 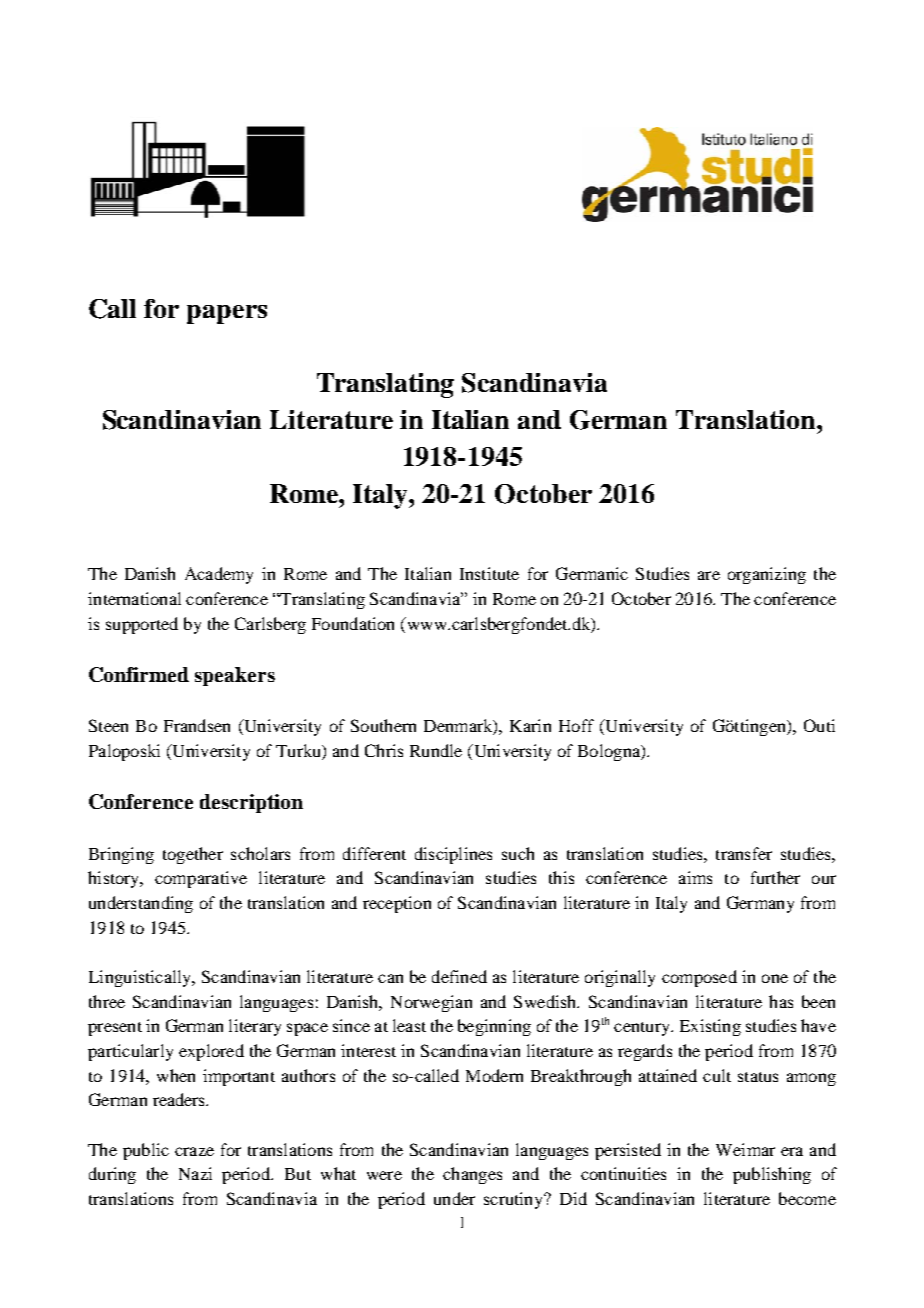 I want to click on further, so click(x=775, y=877).
